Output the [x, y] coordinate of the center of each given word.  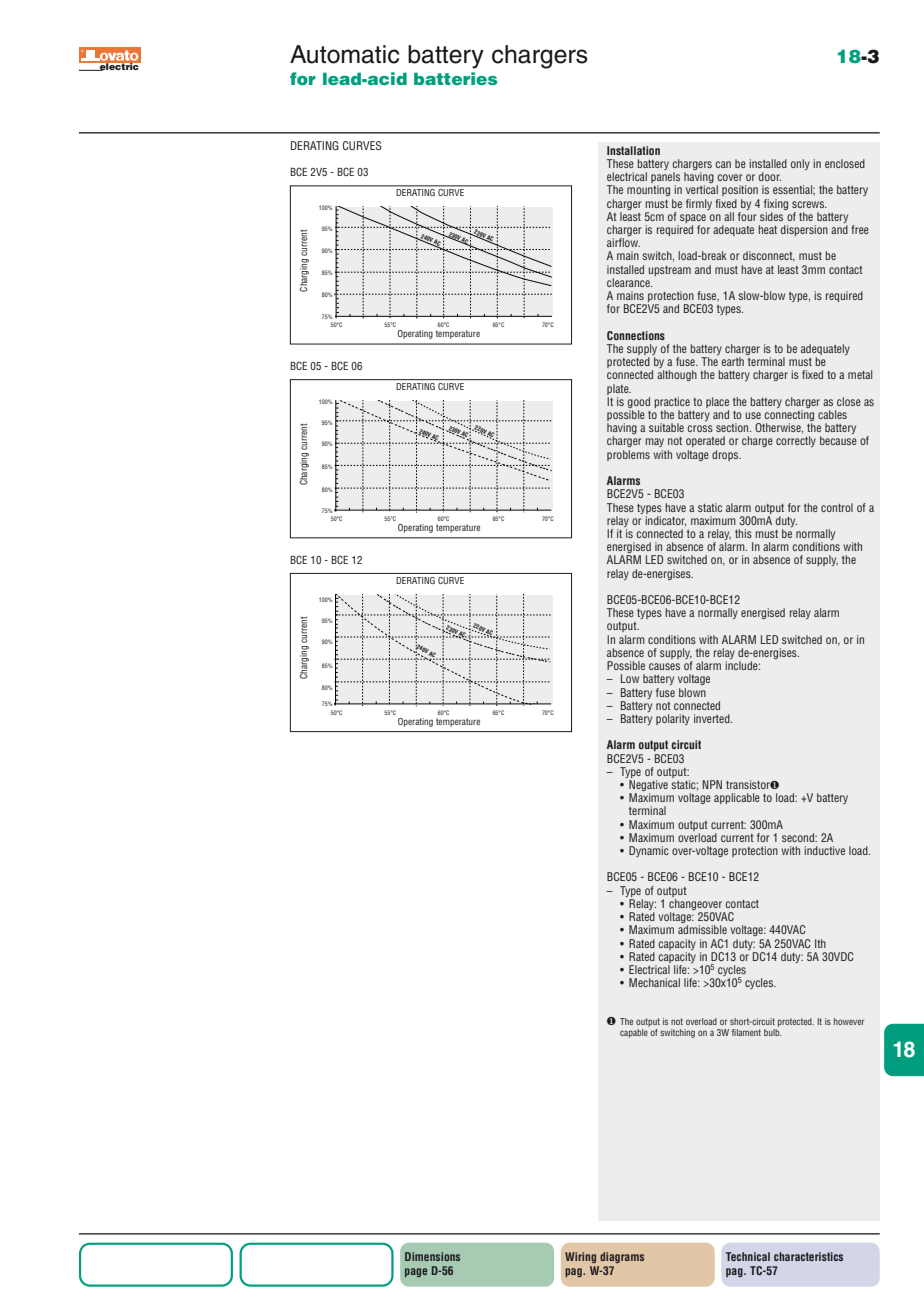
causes [664, 666]
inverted [713, 718]
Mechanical [654, 982]
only [800, 164]
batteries [455, 78]
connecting [789, 417]
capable [635, 1032]
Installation [633, 150]
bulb [773, 1031]
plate [619, 389]
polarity [673, 719]
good [638, 402]
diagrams [622, 1257]
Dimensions [432, 1256]
